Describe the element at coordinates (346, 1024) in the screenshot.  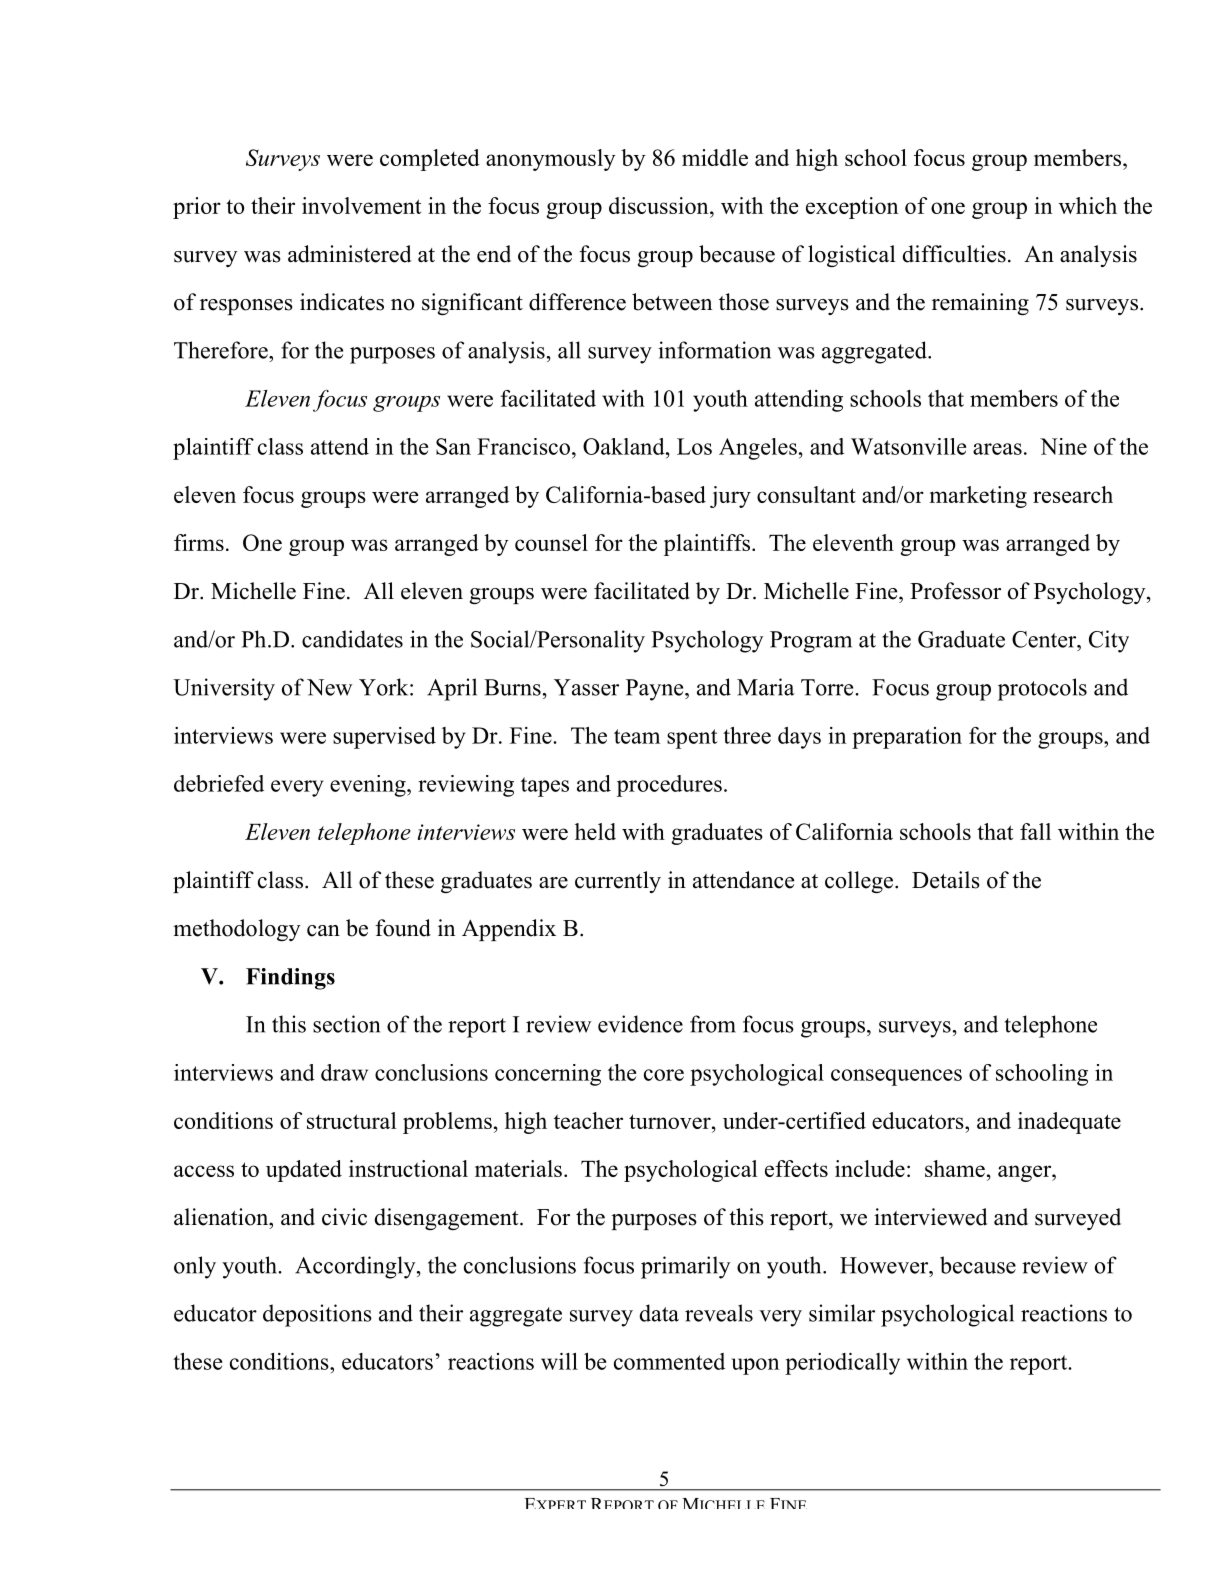
I see `section` at that location.
